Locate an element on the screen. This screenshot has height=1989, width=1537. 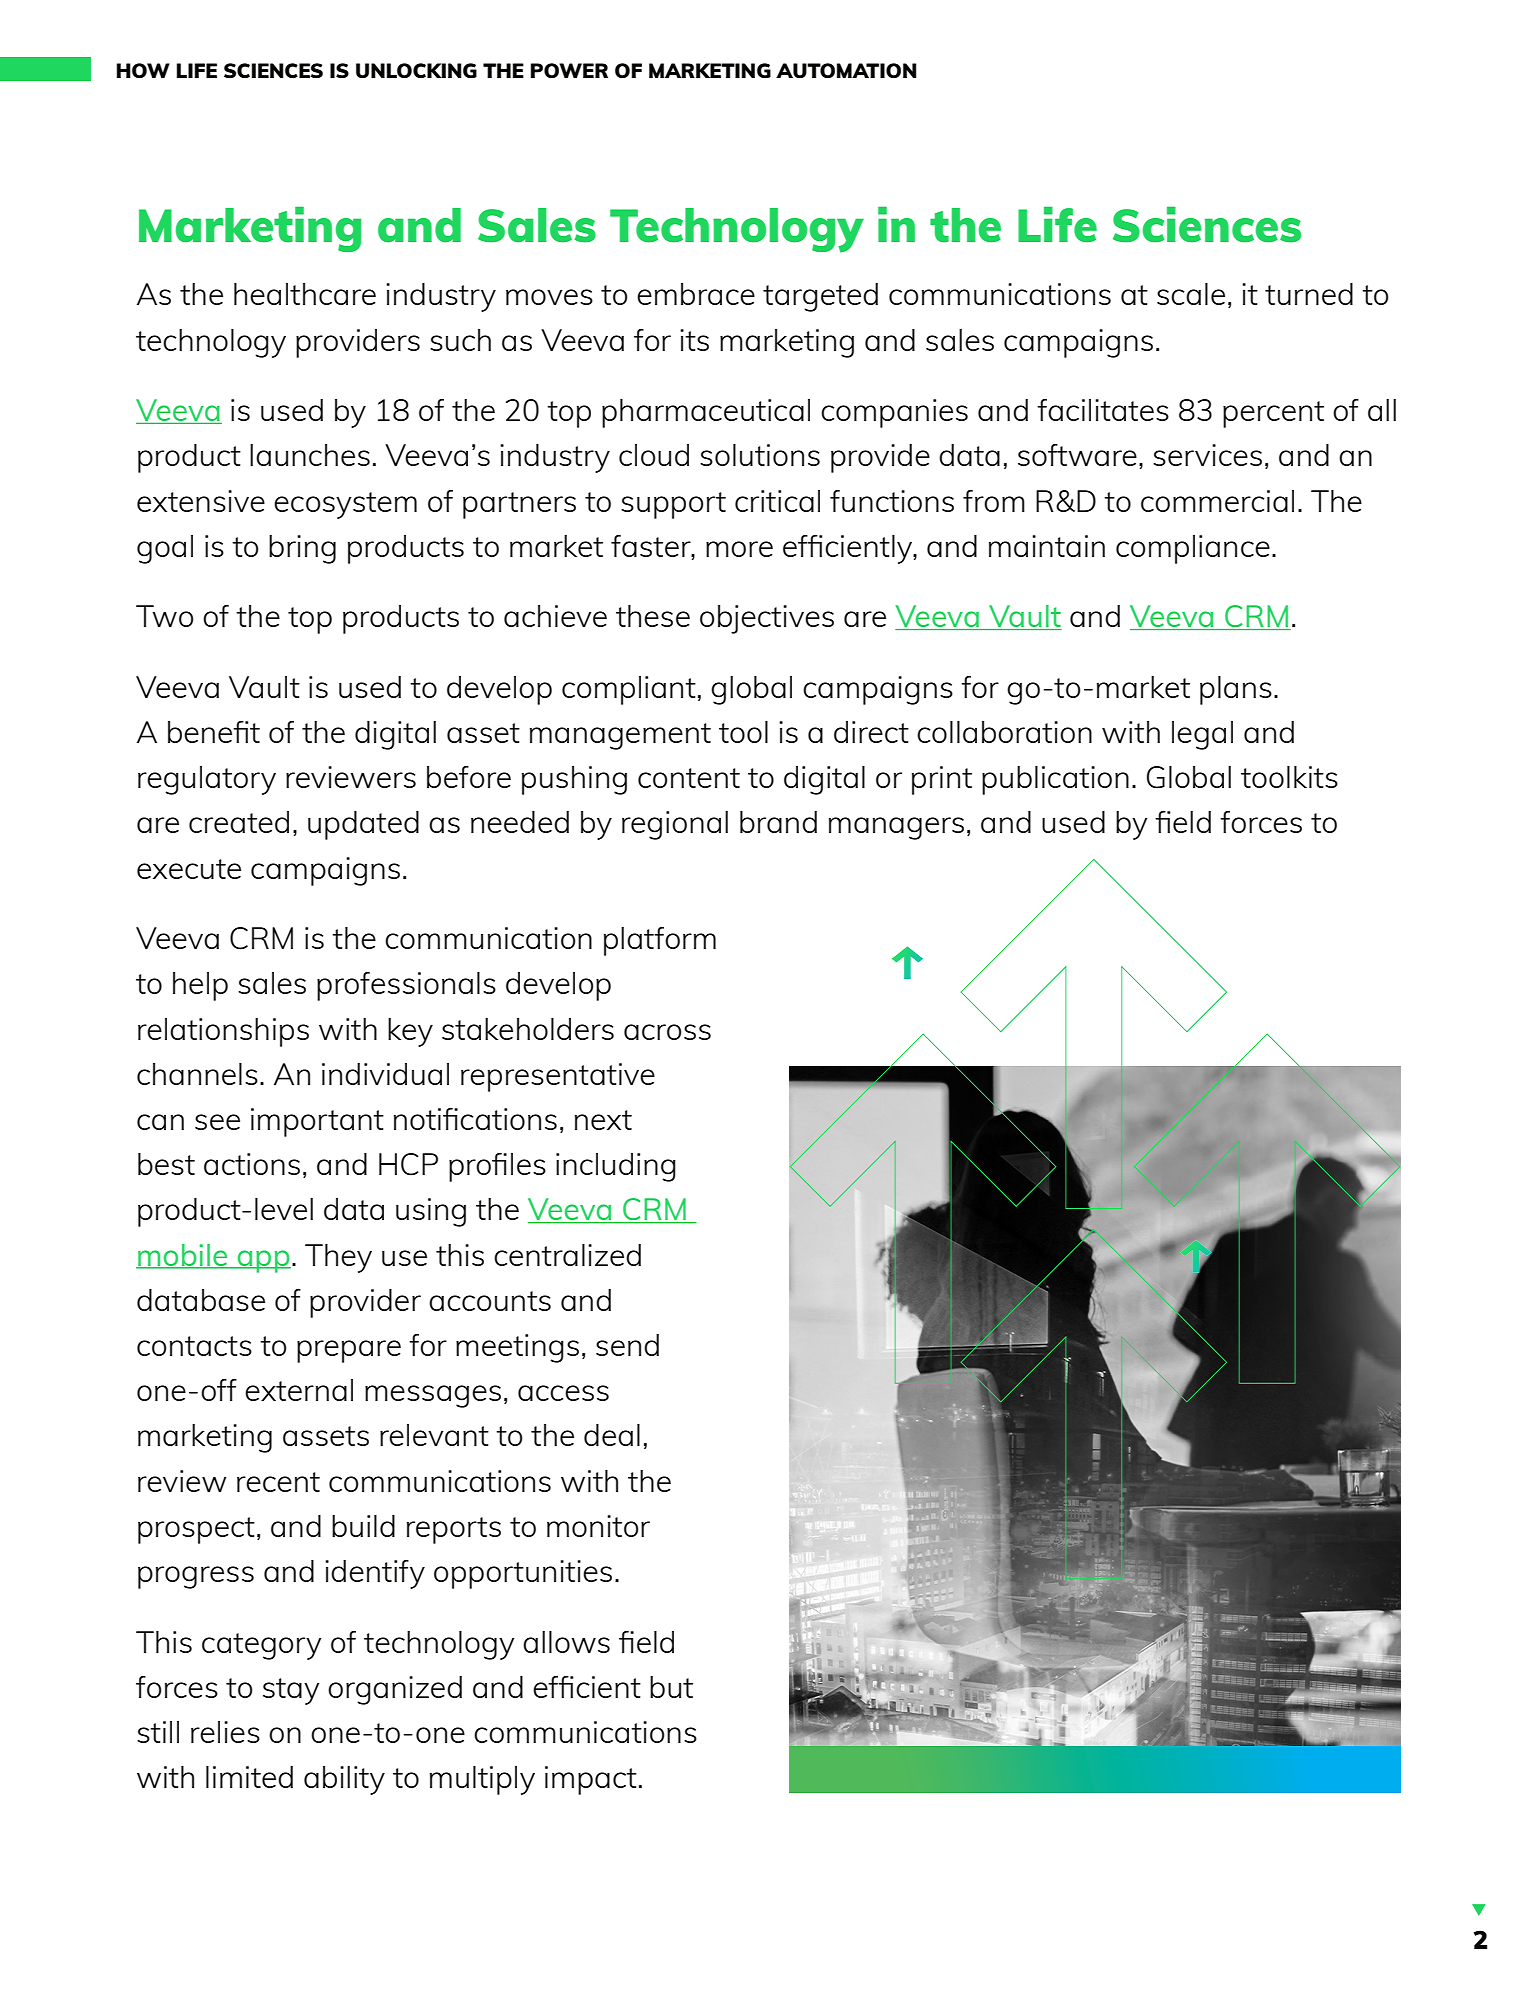
AUTOMATION is located at coordinates (846, 70).
